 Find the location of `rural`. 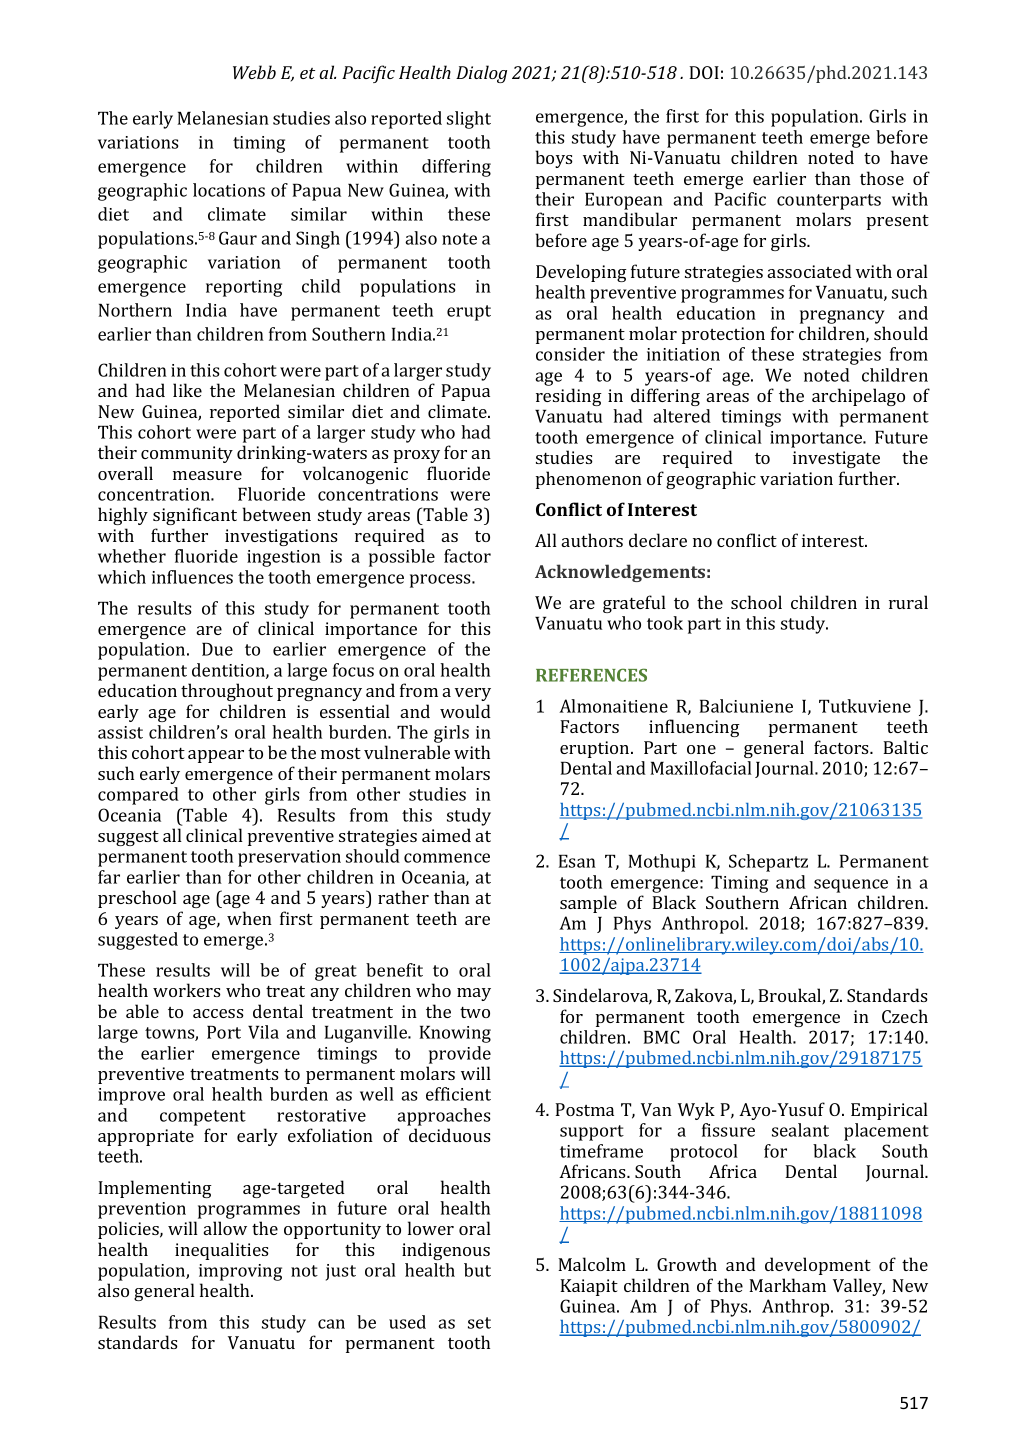

rural is located at coordinates (908, 602).
